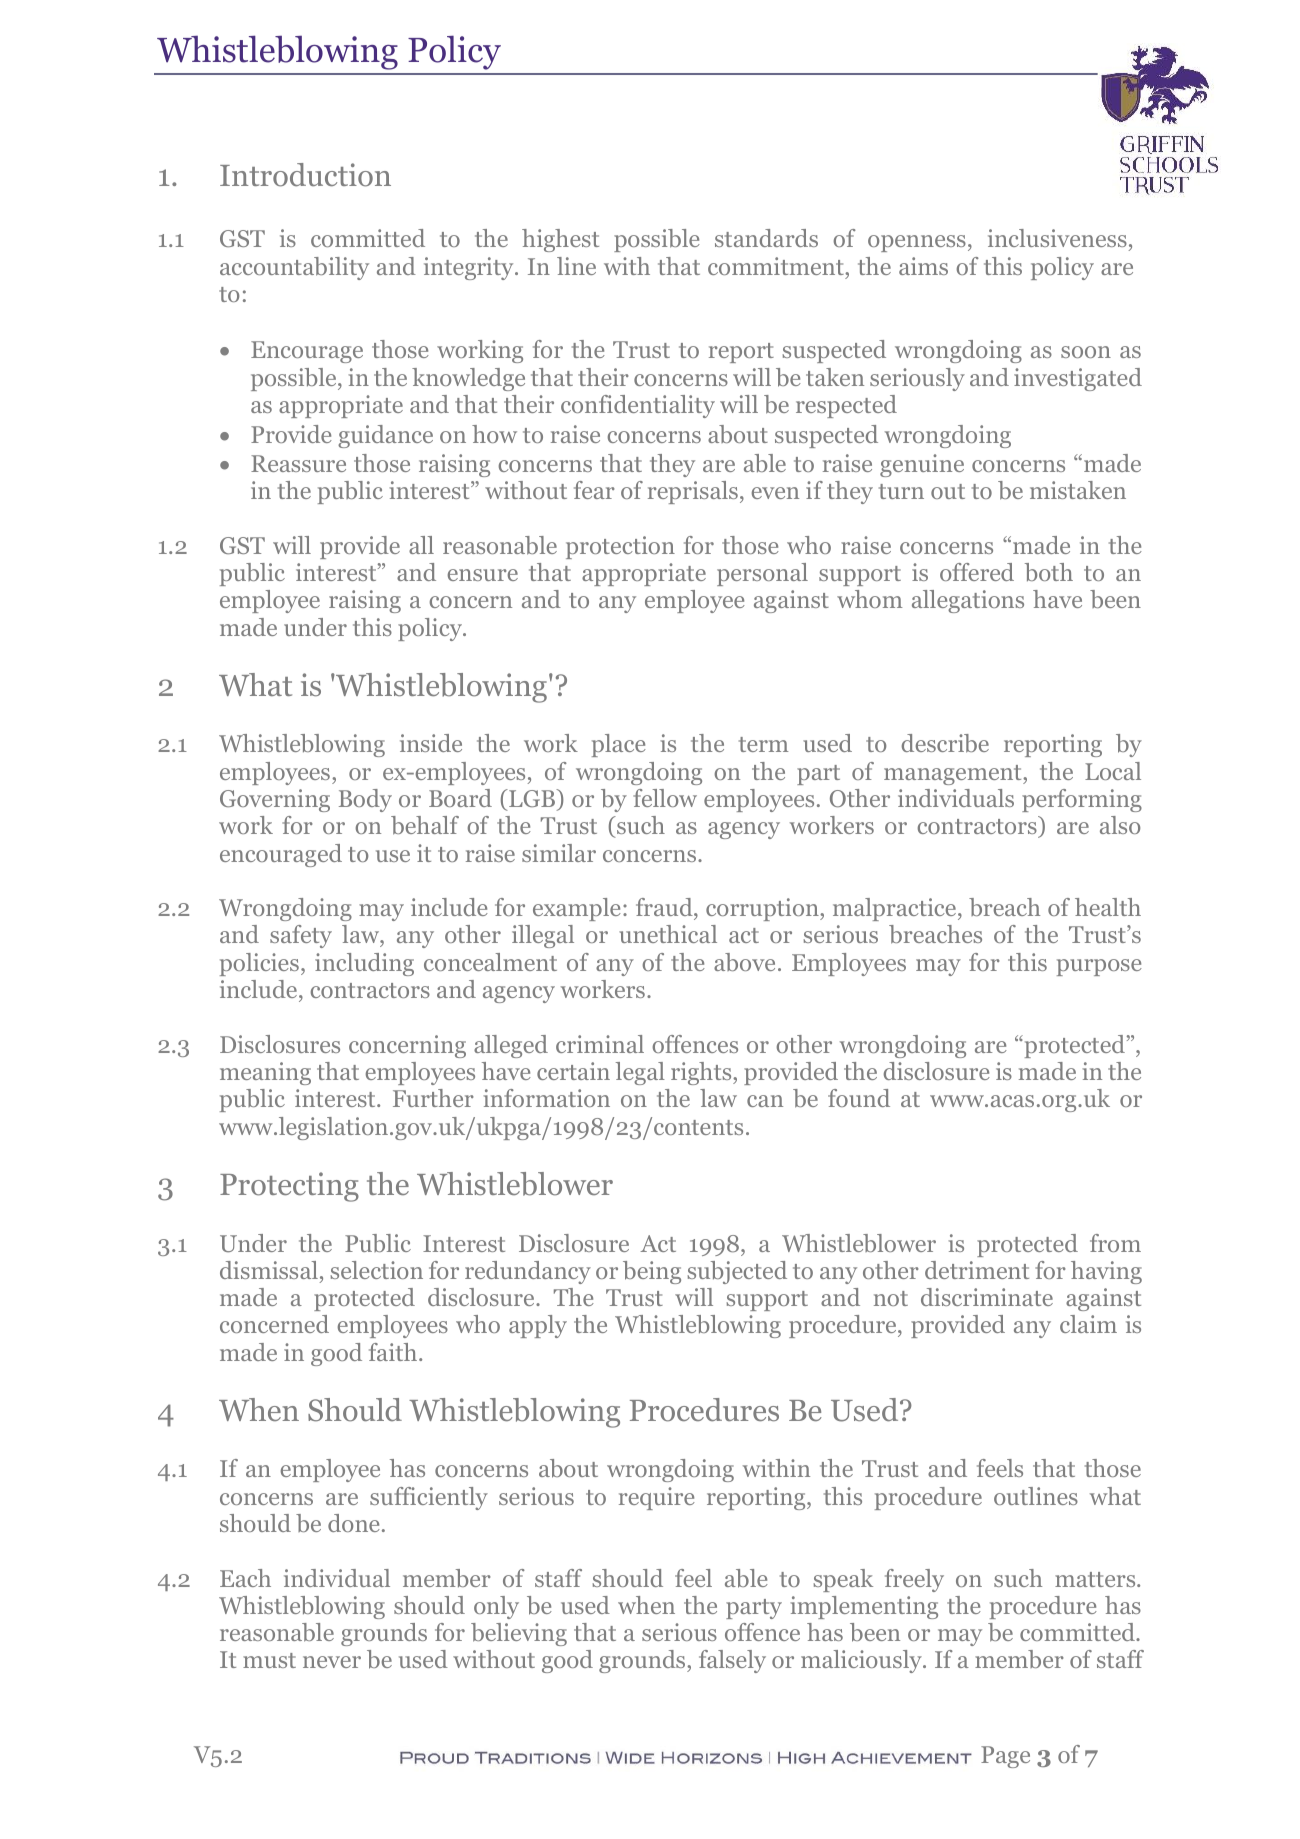  I want to click on inside, so click(431, 743).
